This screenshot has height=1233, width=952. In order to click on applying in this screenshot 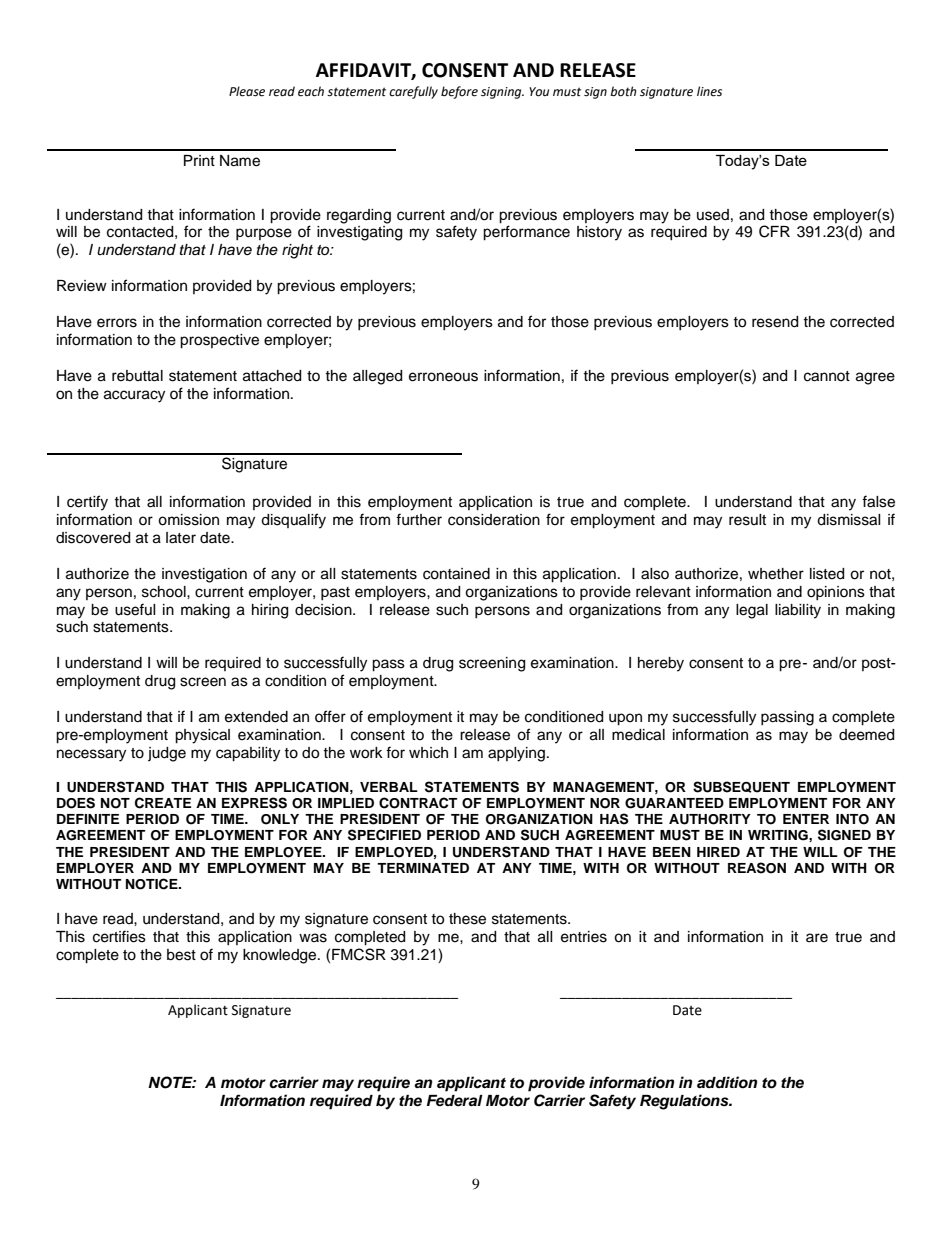, I will do `click(516, 754)`.
